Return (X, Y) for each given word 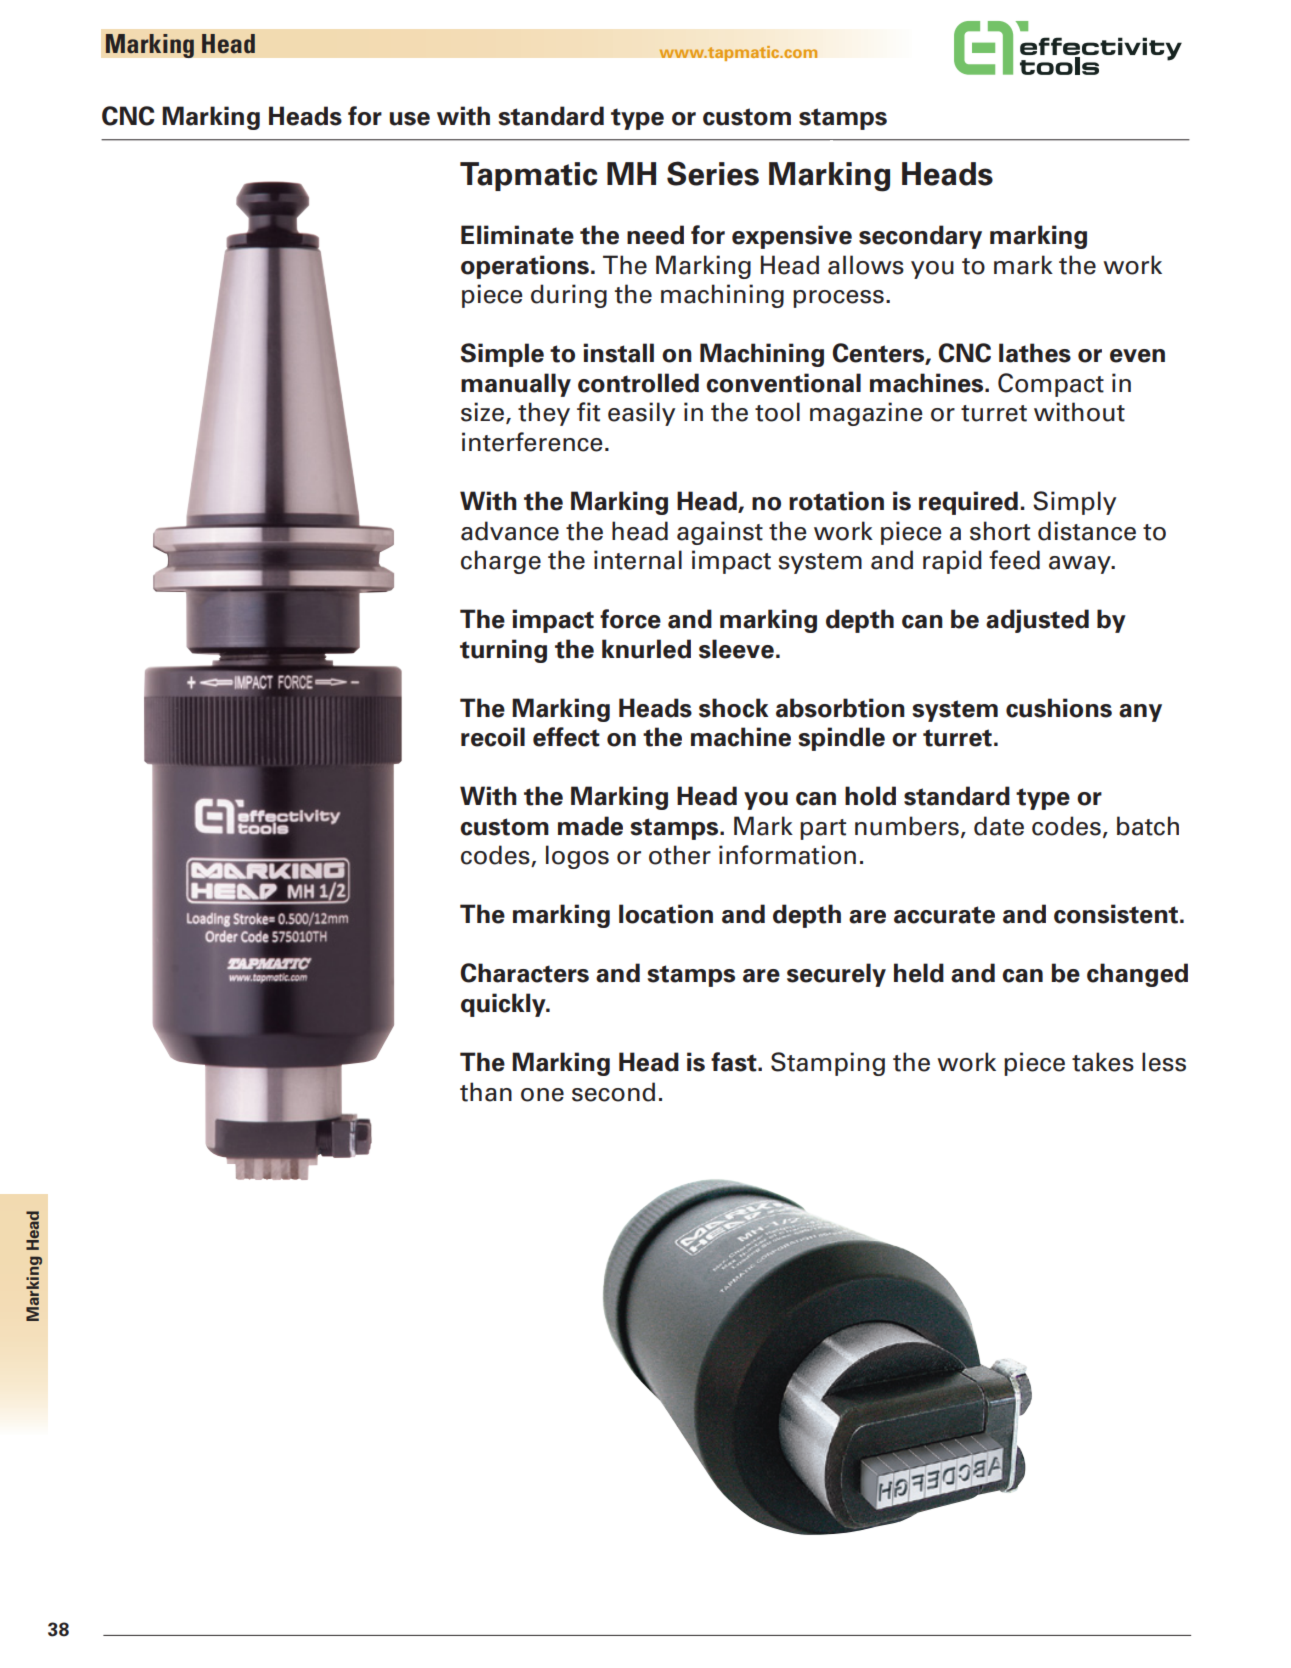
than (486, 1092)
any (1140, 713)
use (410, 119)
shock (734, 708)
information (787, 855)
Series (713, 173)
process (838, 299)
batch (1148, 826)
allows (866, 265)
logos (577, 857)
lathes (1035, 353)
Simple (502, 355)
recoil (493, 737)
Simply (1074, 503)
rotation (836, 501)
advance (510, 531)
